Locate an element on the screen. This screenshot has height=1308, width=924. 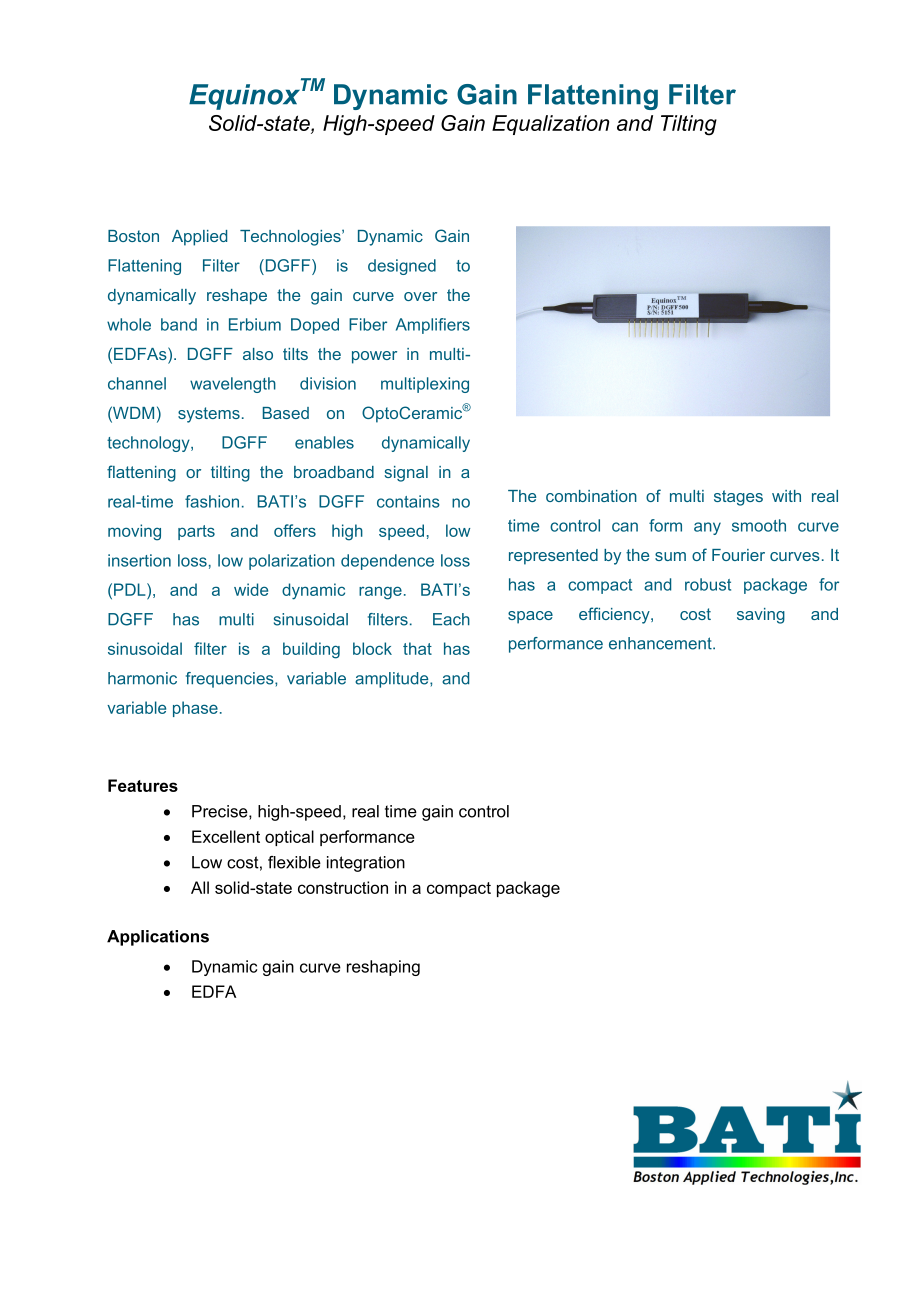
stages is located at coordinates (738, 498).
